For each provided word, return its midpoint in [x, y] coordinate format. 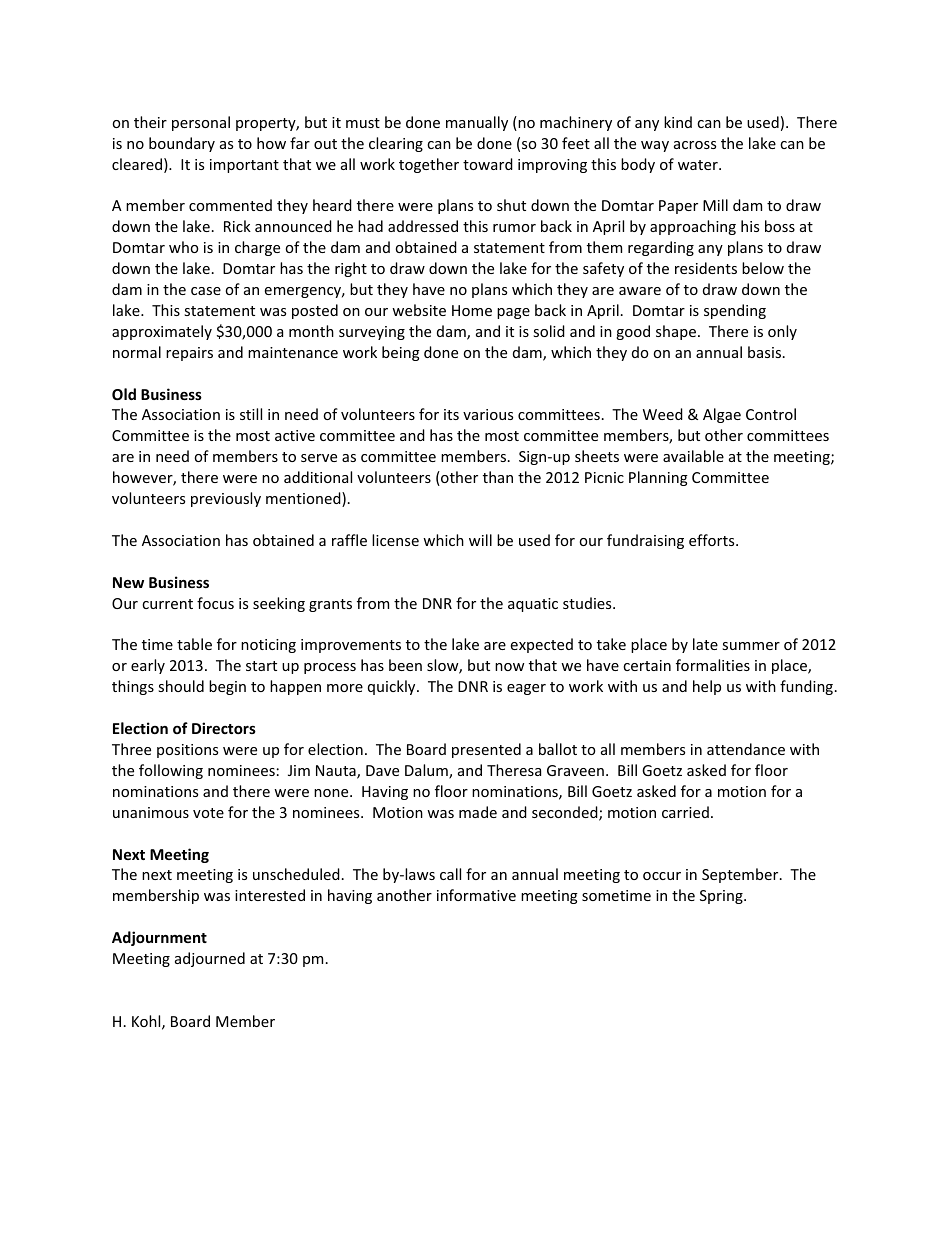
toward [488, 164]
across [695, 145]
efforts [713, 540]
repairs [189, 354]
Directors [224, 728]
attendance [746, 749]
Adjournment [159, 938]
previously [226, 499]
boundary [182, 144]
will [480, 540]
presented [486, 750]
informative [476, 895]
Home [472, 310]
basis [764, 352]
